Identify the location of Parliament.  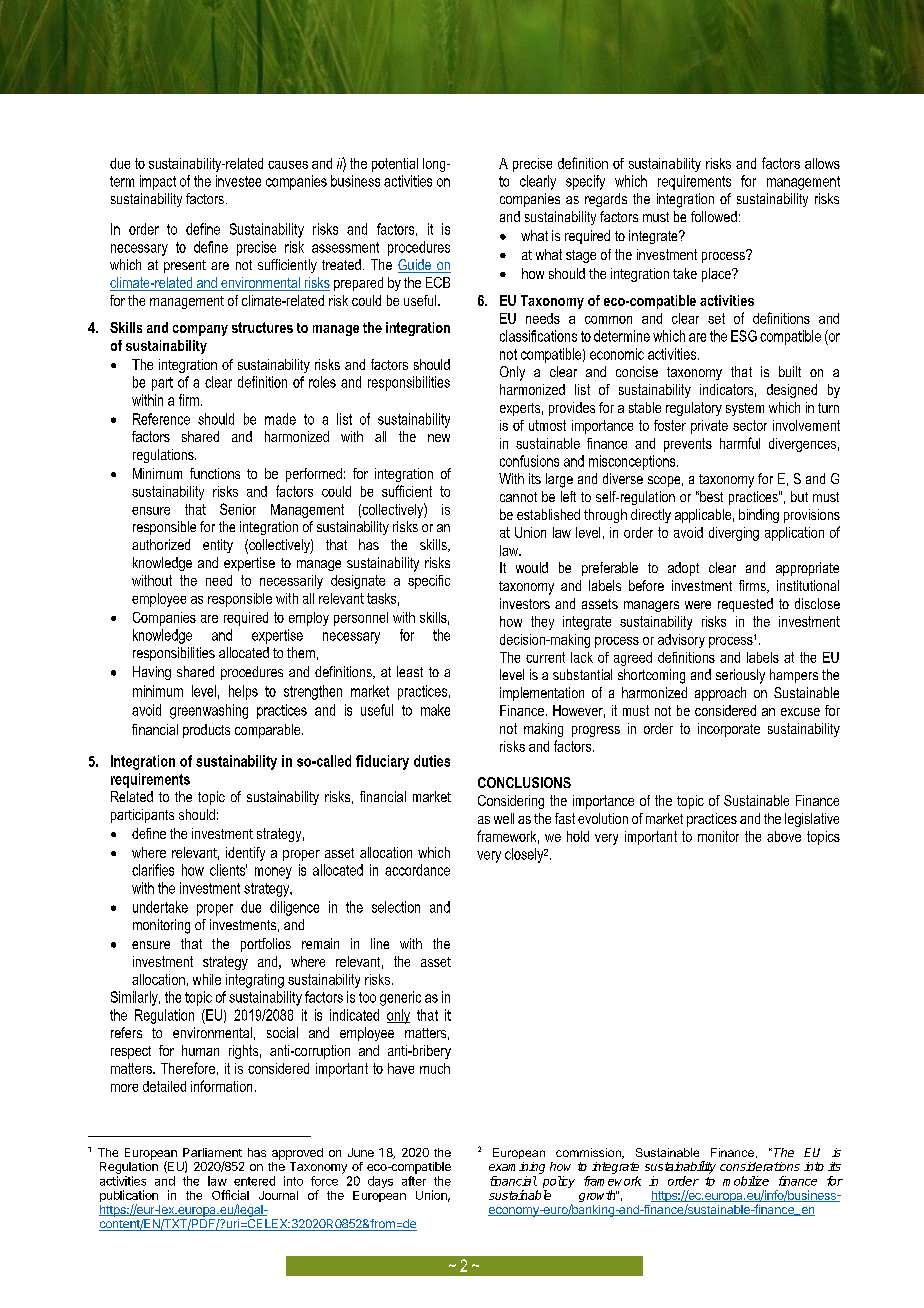
(212, 1152).
